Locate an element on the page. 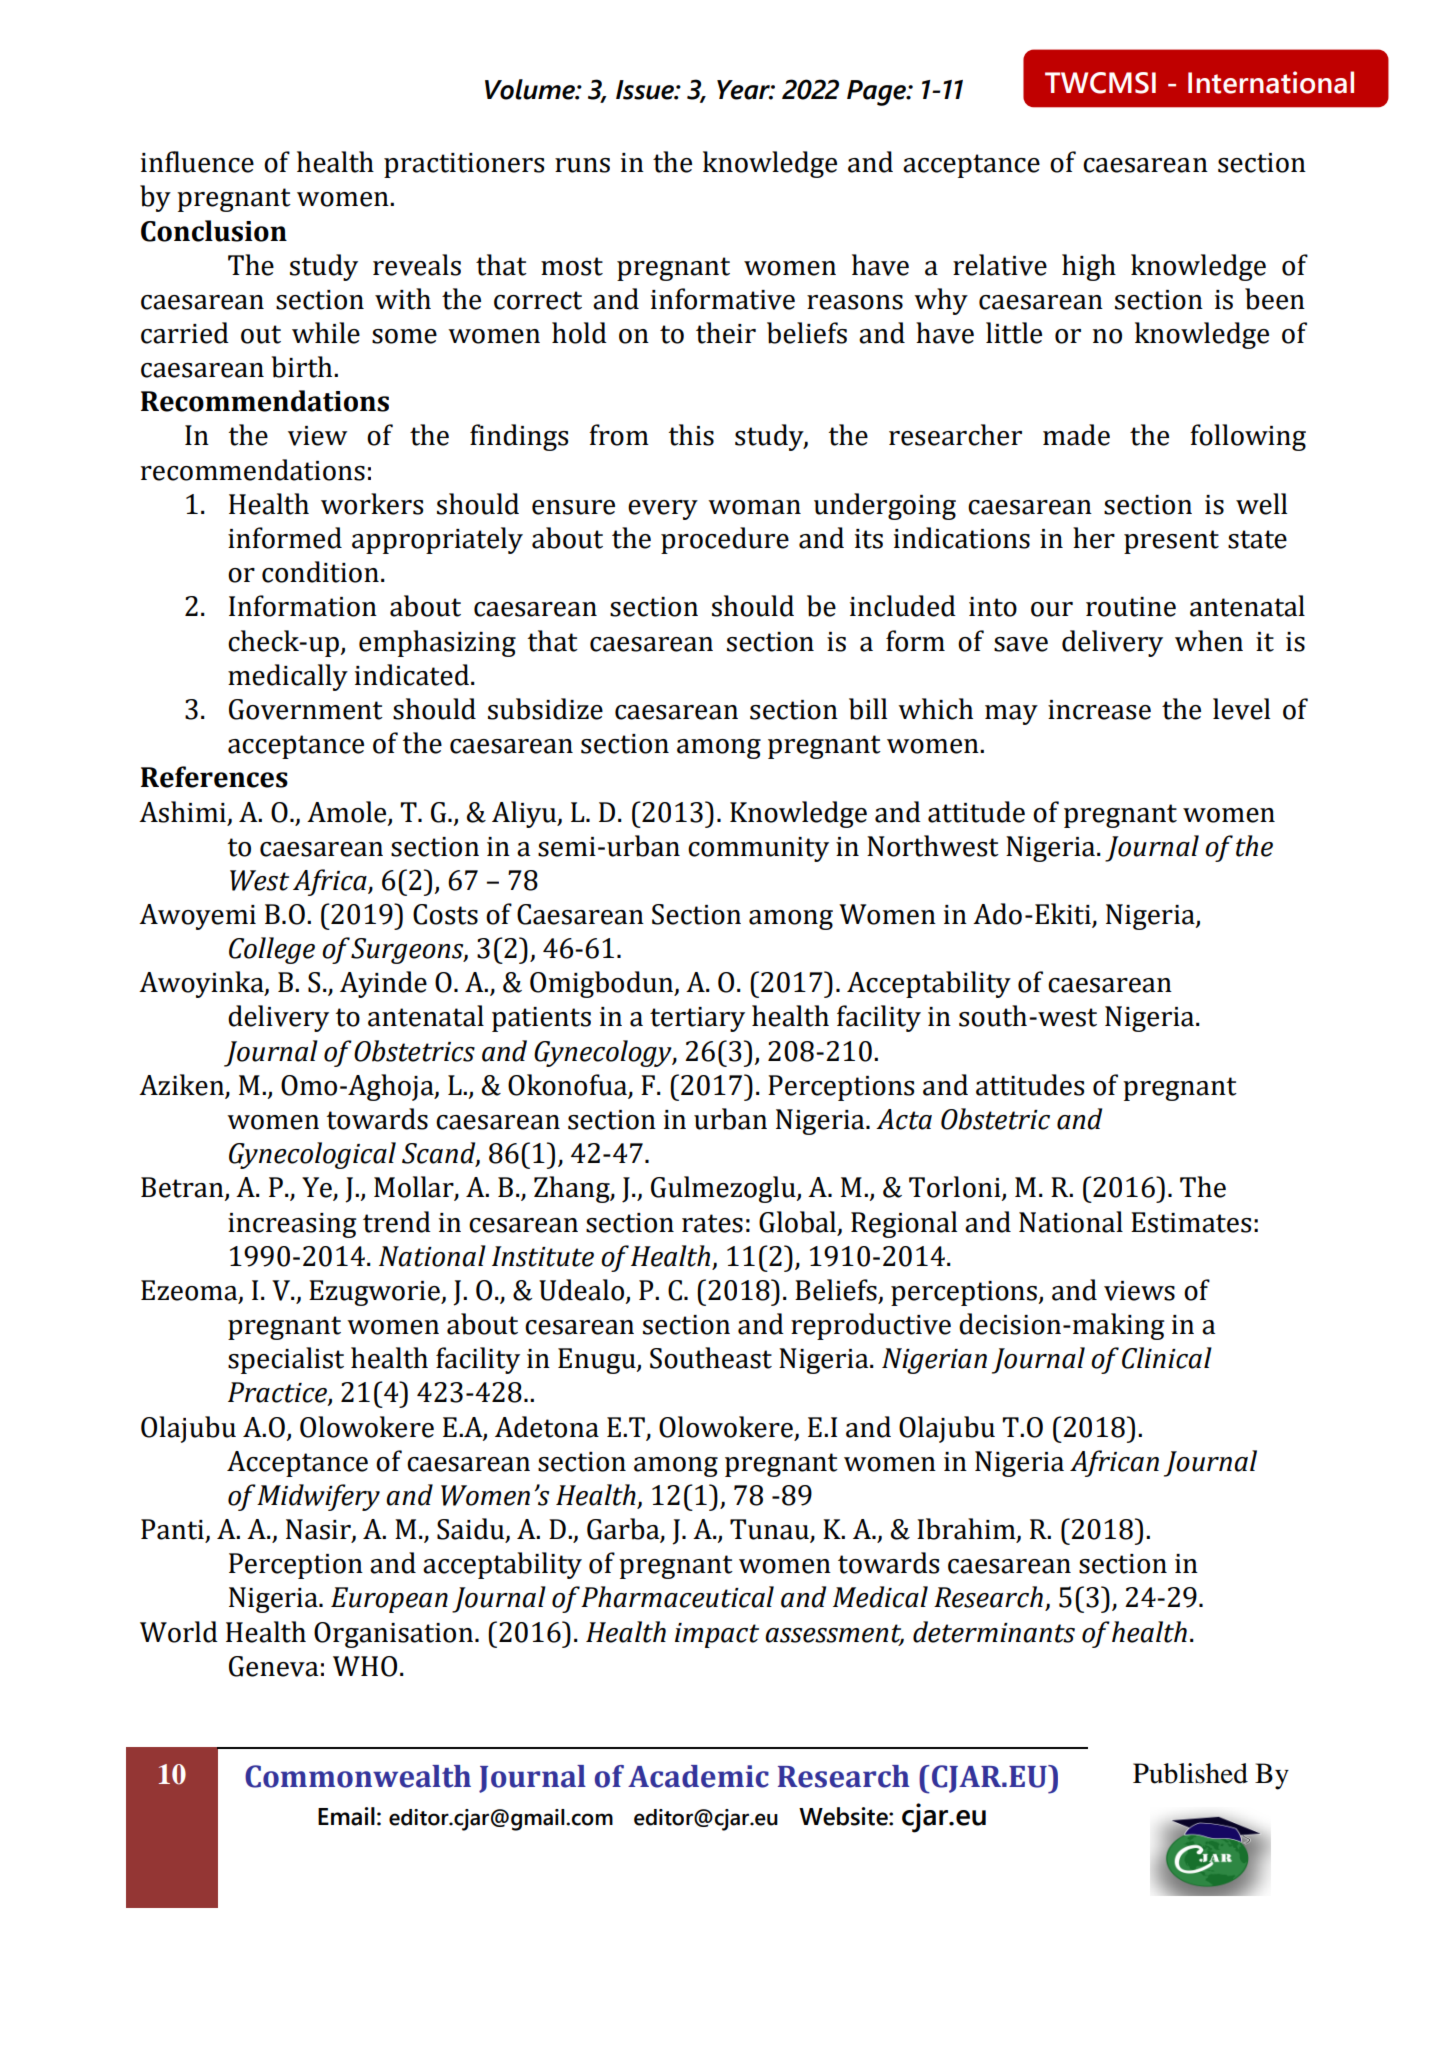 The image size is (1446, 2045). specialist is located at coordinates (286, 1360).
